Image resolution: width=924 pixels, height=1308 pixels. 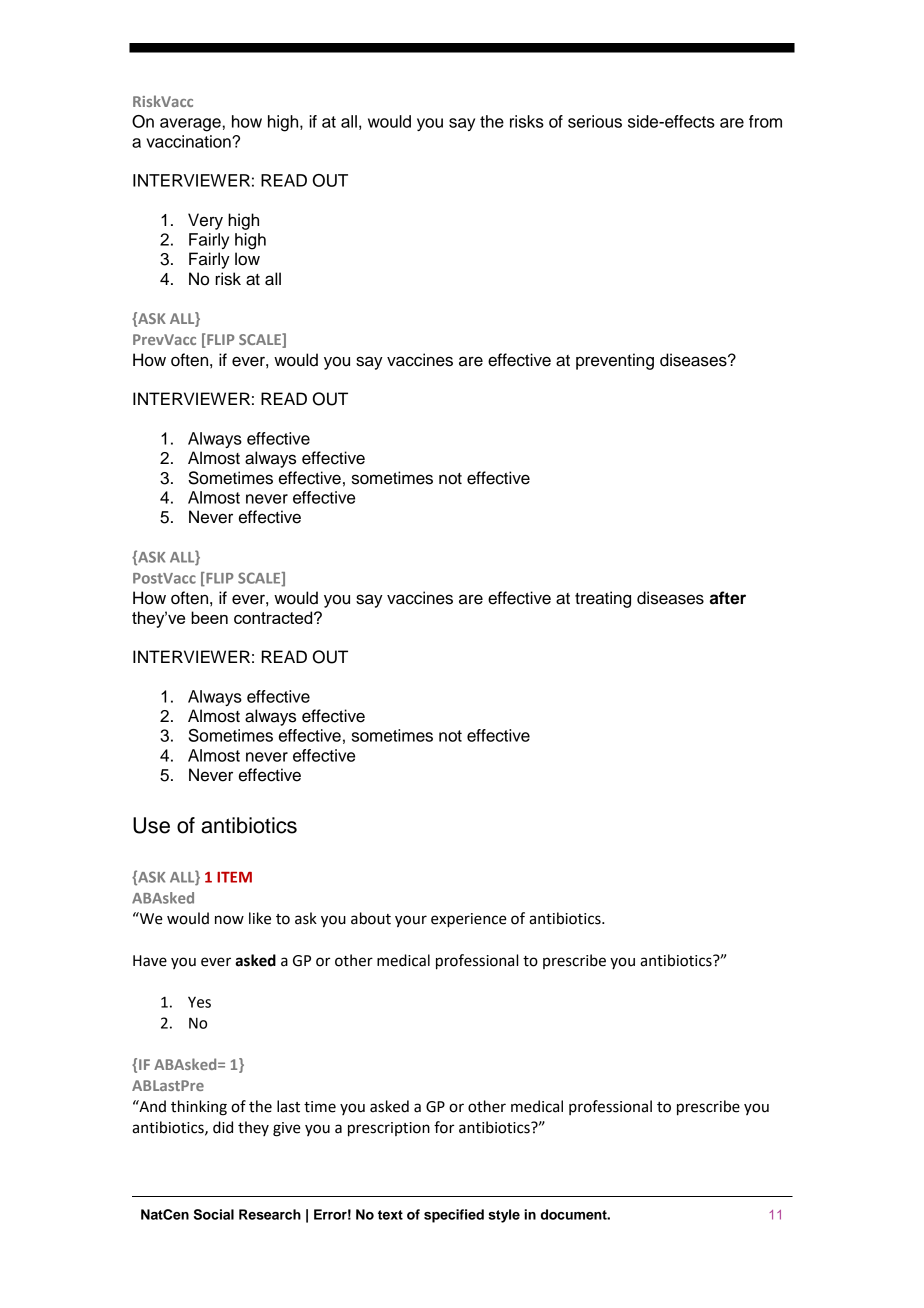 What do you see at coordinates (454, 1216) in the screenshot?
I see `specified` at bounding box center [454, 1216].
